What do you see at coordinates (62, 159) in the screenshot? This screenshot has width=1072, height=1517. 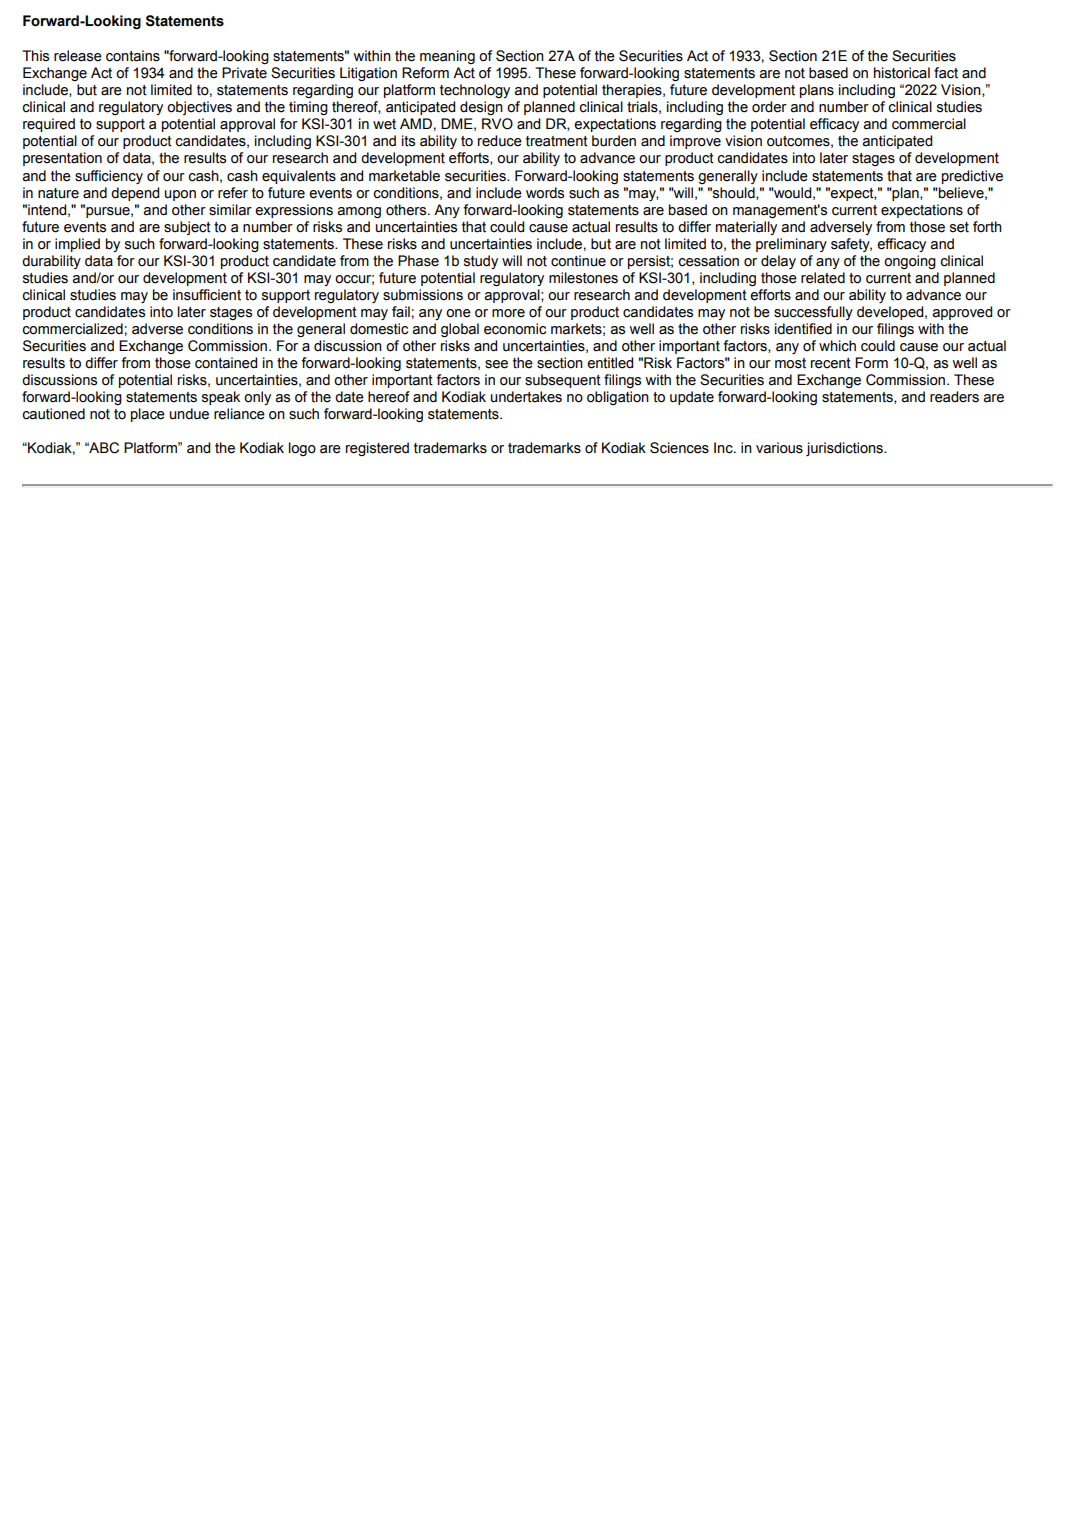 I see `presentation` at bounding box center [62, 159].
